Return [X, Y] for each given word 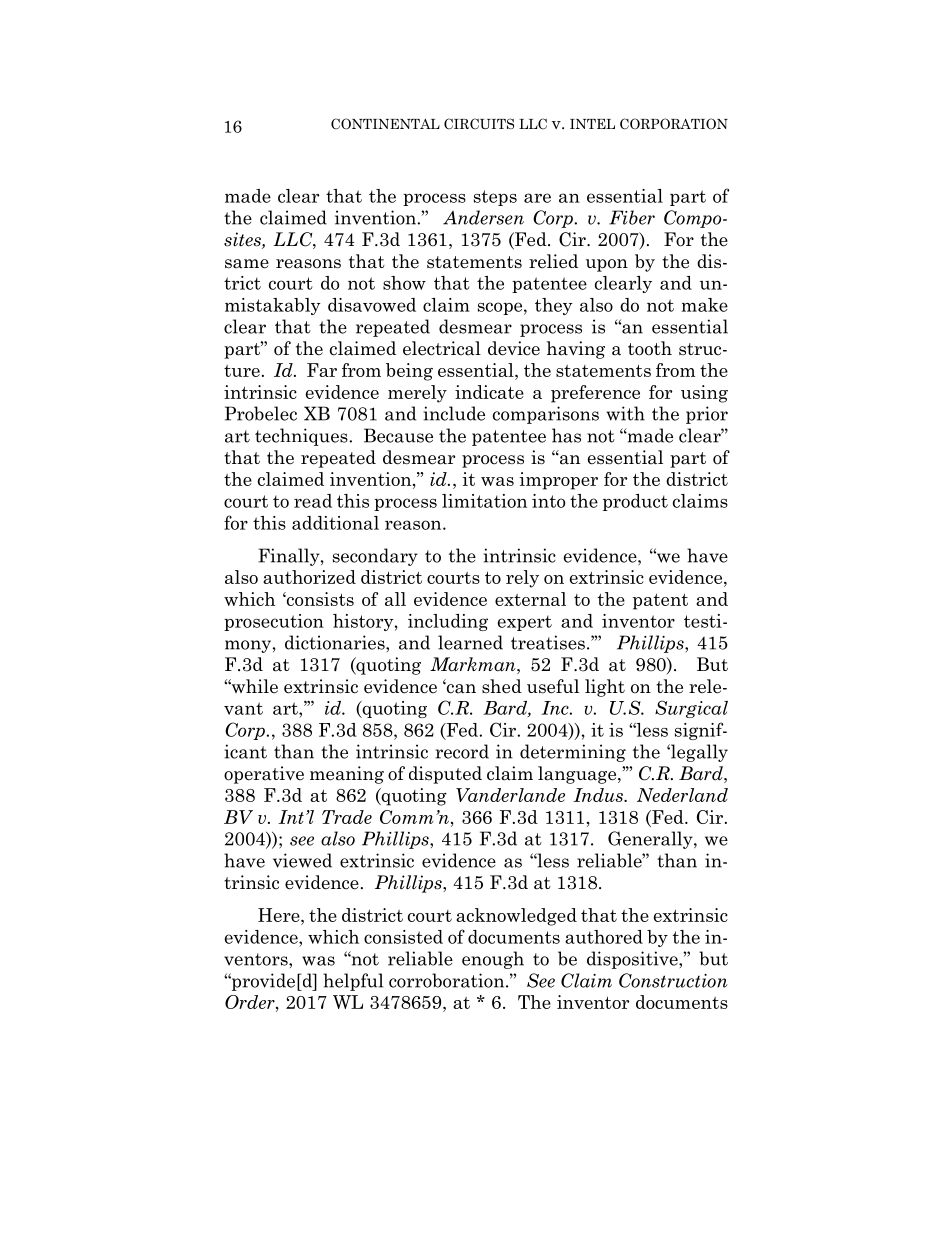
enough [493, 960]
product [635, 502]
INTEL [592, 124]
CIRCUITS [479, 123]
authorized [309, 577]
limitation [484, 501]
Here [280, 915]
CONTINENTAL [385, 124]
